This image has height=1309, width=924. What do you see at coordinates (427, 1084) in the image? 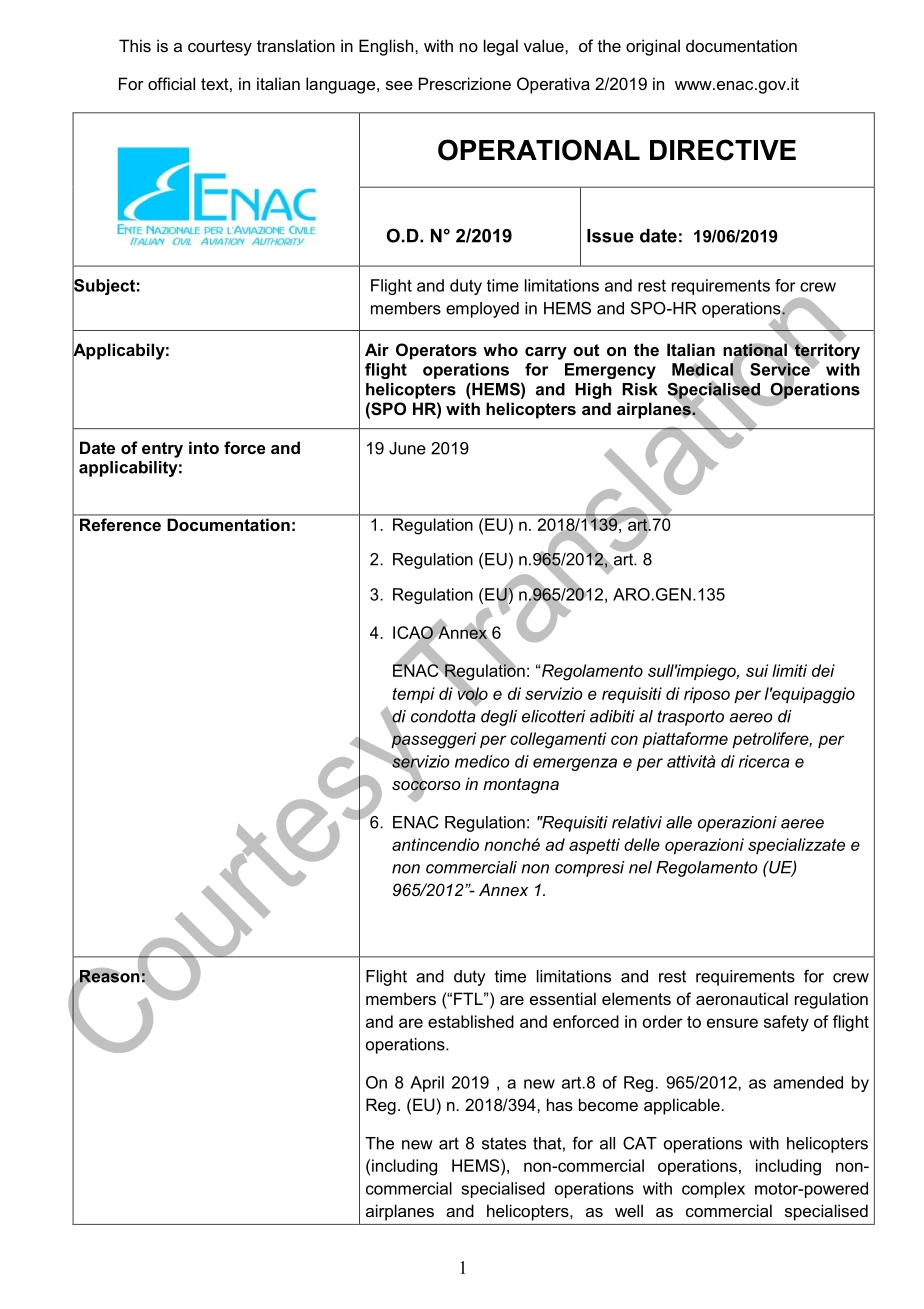
I see `April` at bounding box center [427, 1084].
